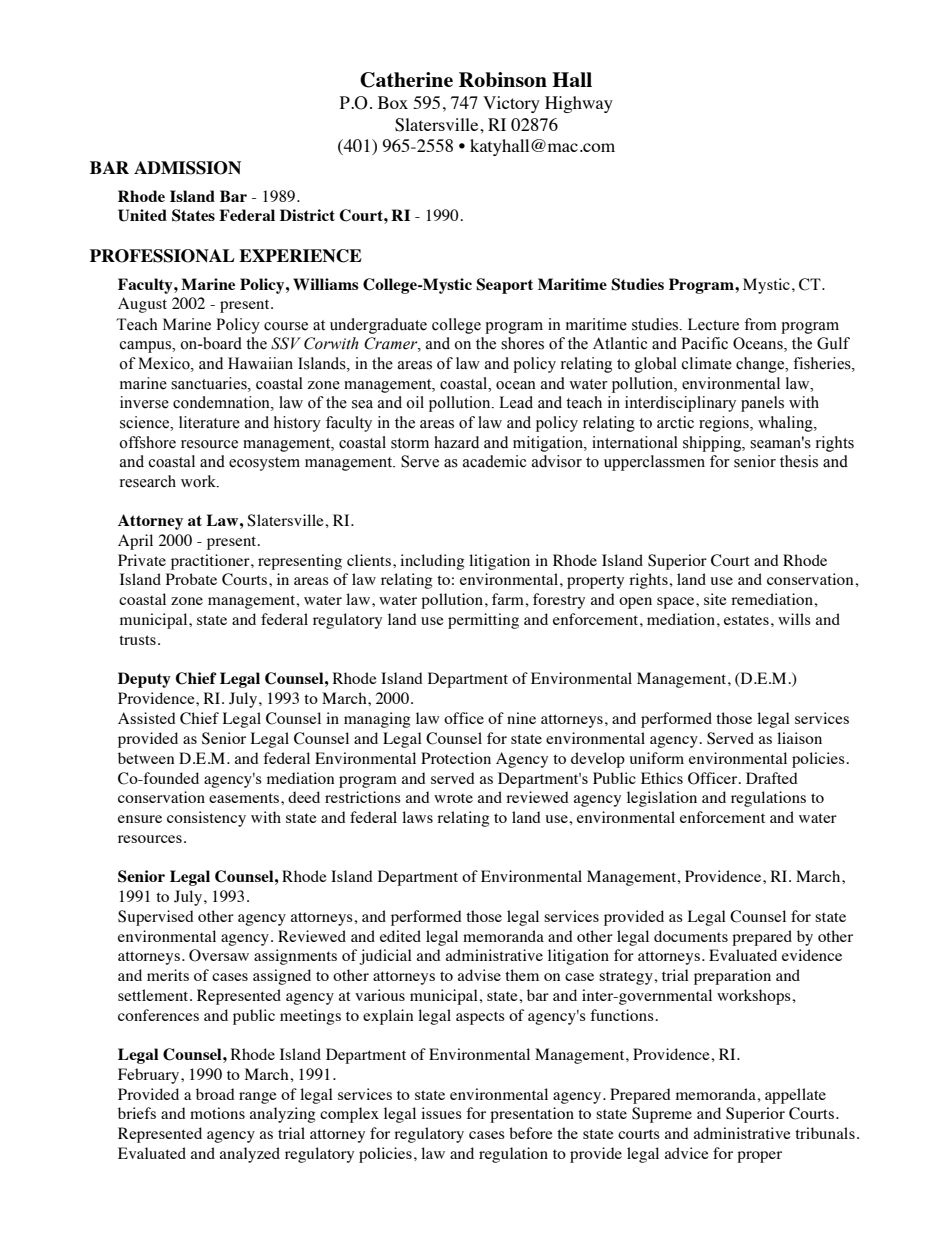 This screenshot has height=1233, width=952. I want to click on motions, so click(217, 1113).
